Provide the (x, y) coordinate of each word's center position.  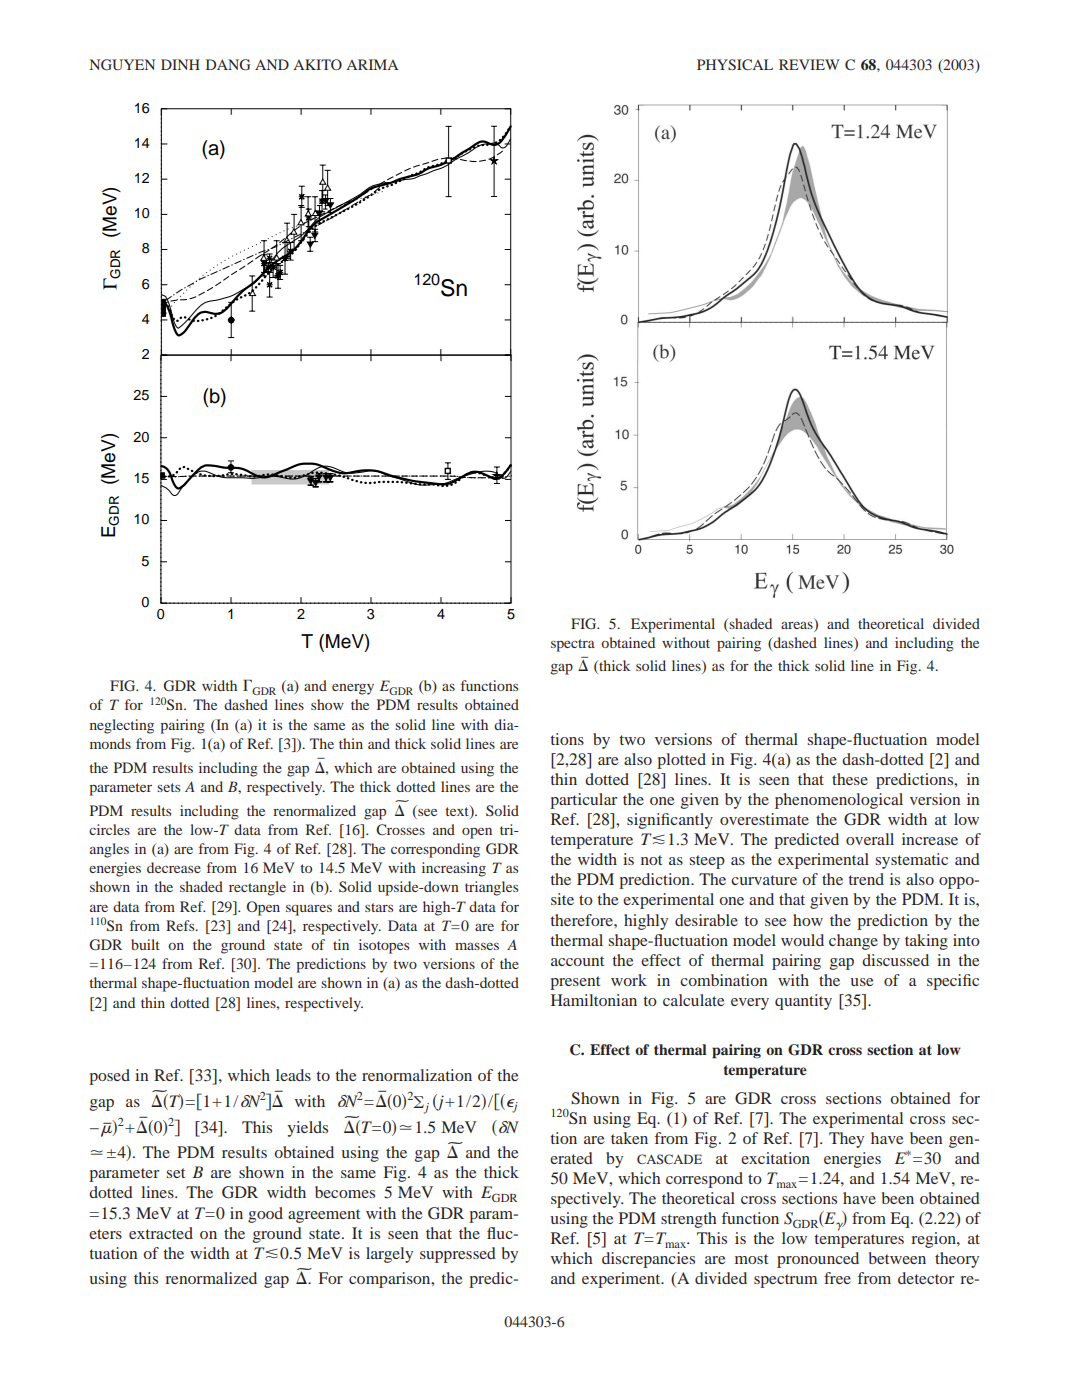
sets (168, 787)
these (850, 779)
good (265, 1215)
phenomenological (839, 801)
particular (583, 801)
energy (353, 689)
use (861, 982)
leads (293, 1075)
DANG (228, 65)
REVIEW (809, 64)
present (575, 983)
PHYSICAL (735, 65)
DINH (180, 64)
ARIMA (372, 64)
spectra (573, 645)
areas (797, 625)
